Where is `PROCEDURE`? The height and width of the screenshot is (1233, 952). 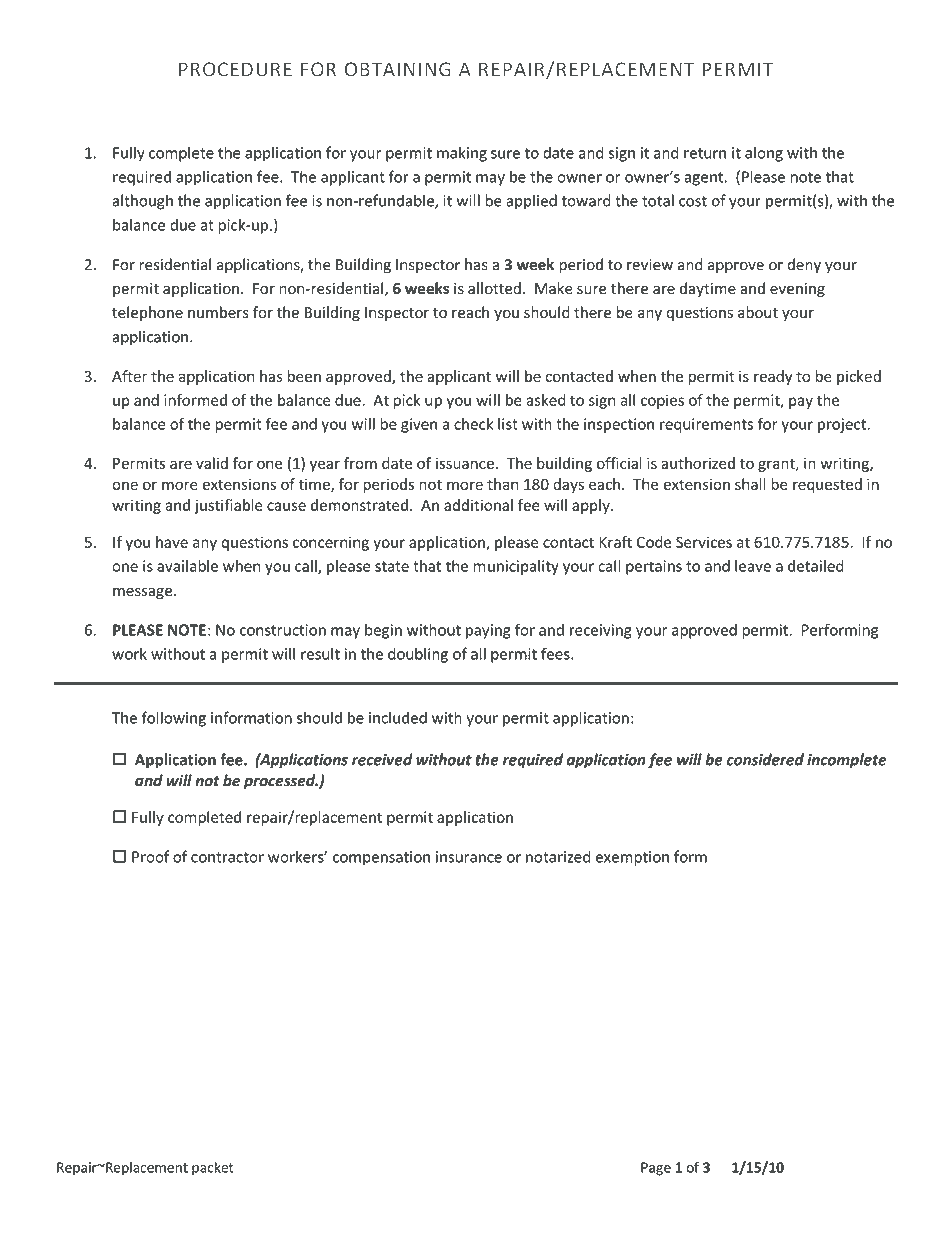
PROCEDURE is located at coordinates (235, 69).
